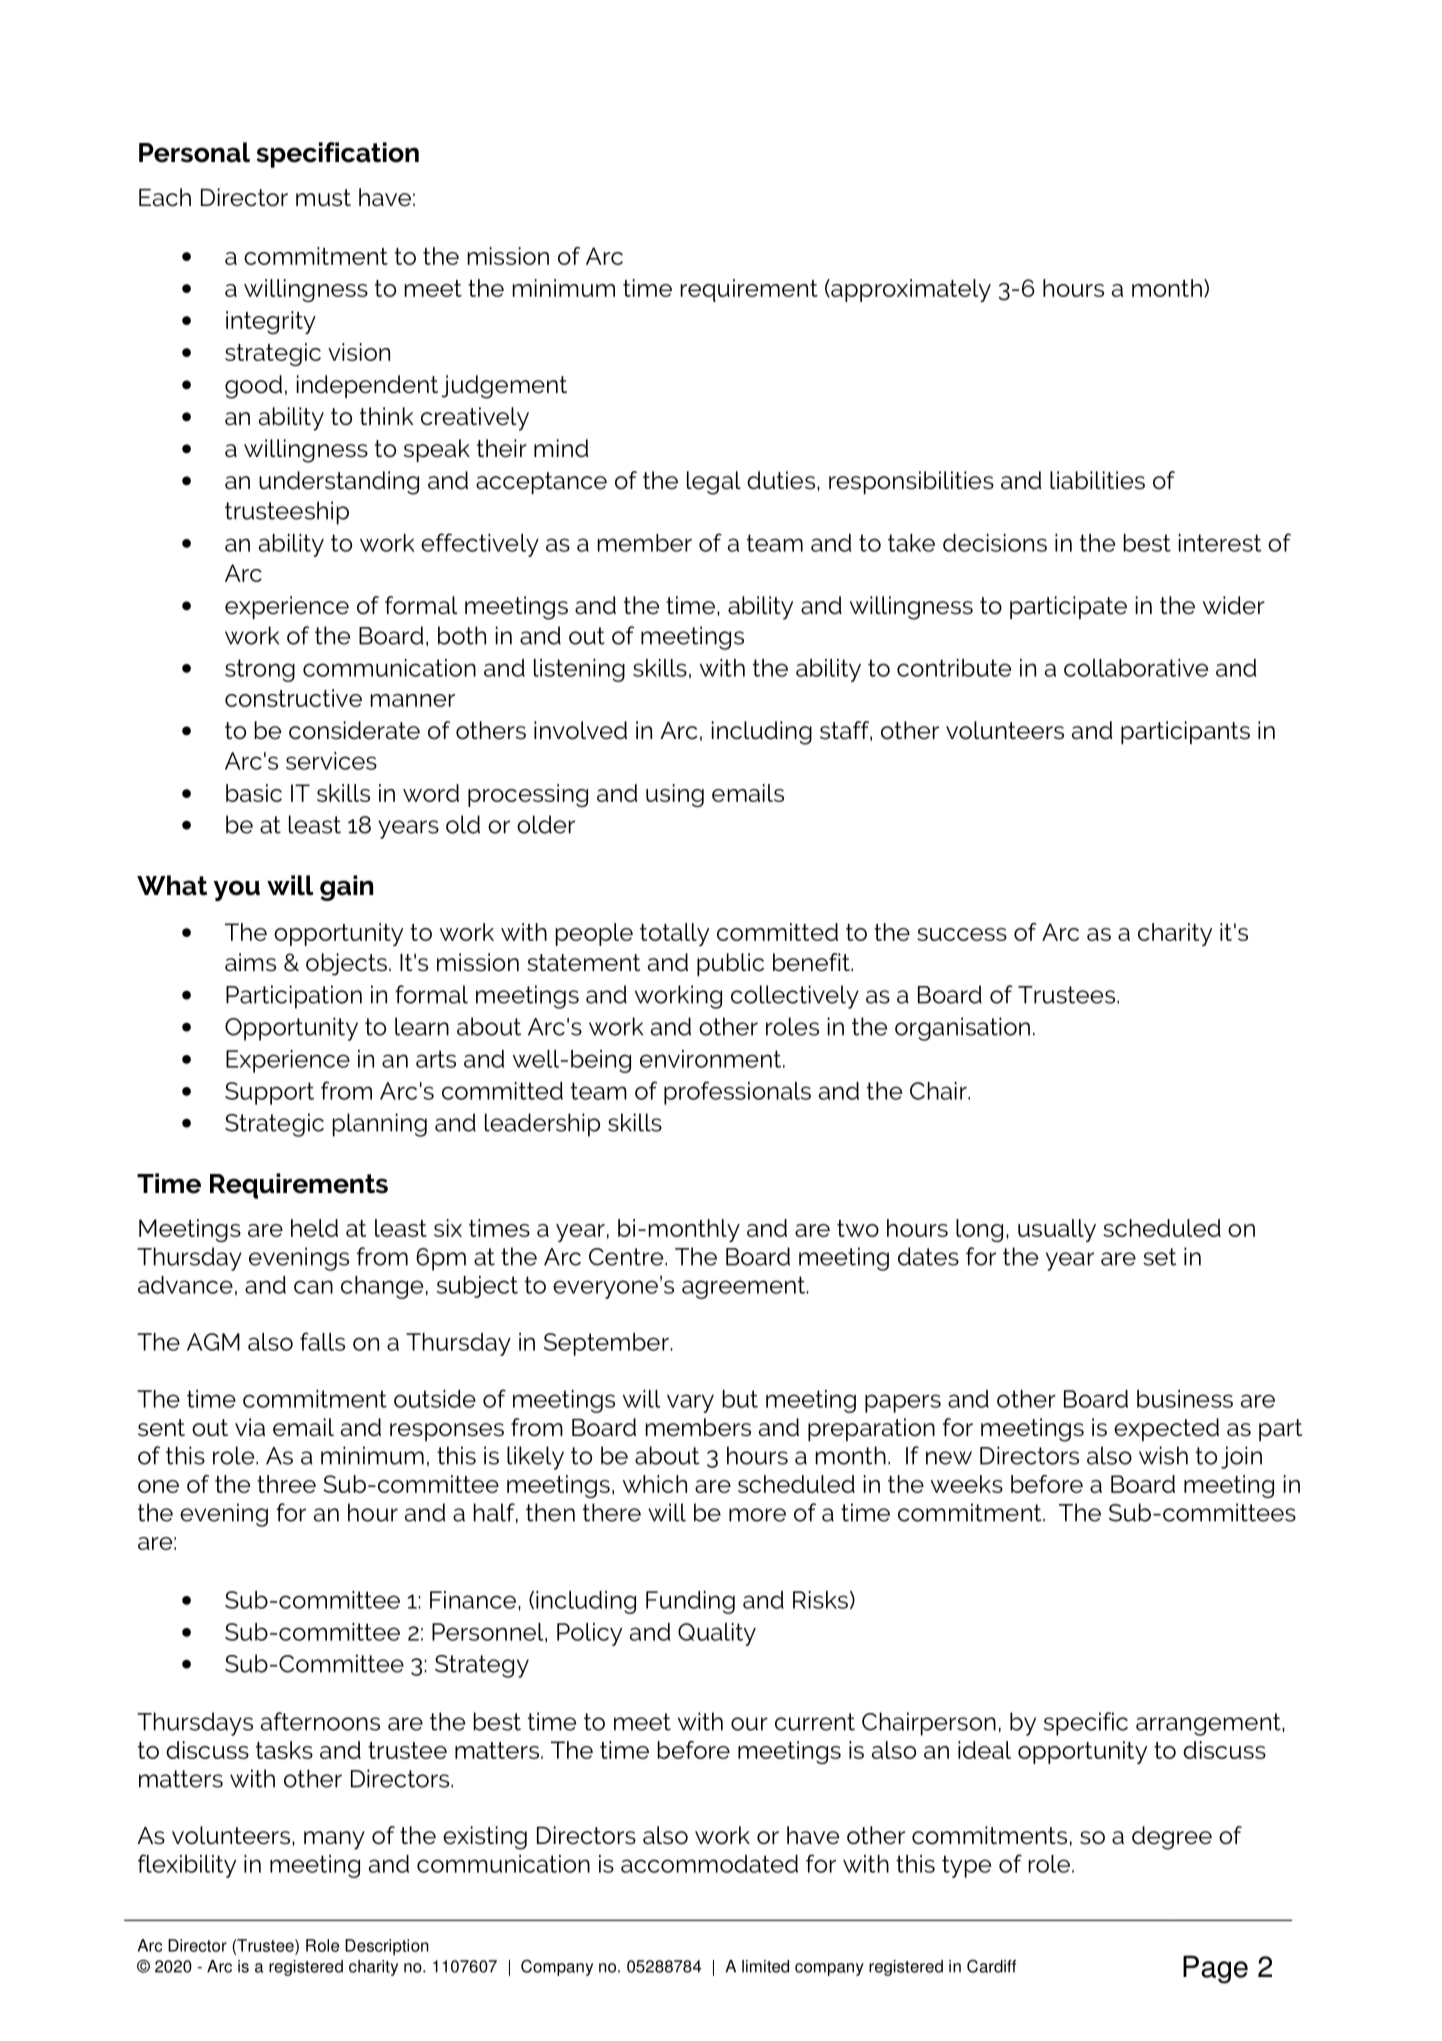 This screenshot has width=1442, height=2041. I want to click on approximately, so click(910, 290).
